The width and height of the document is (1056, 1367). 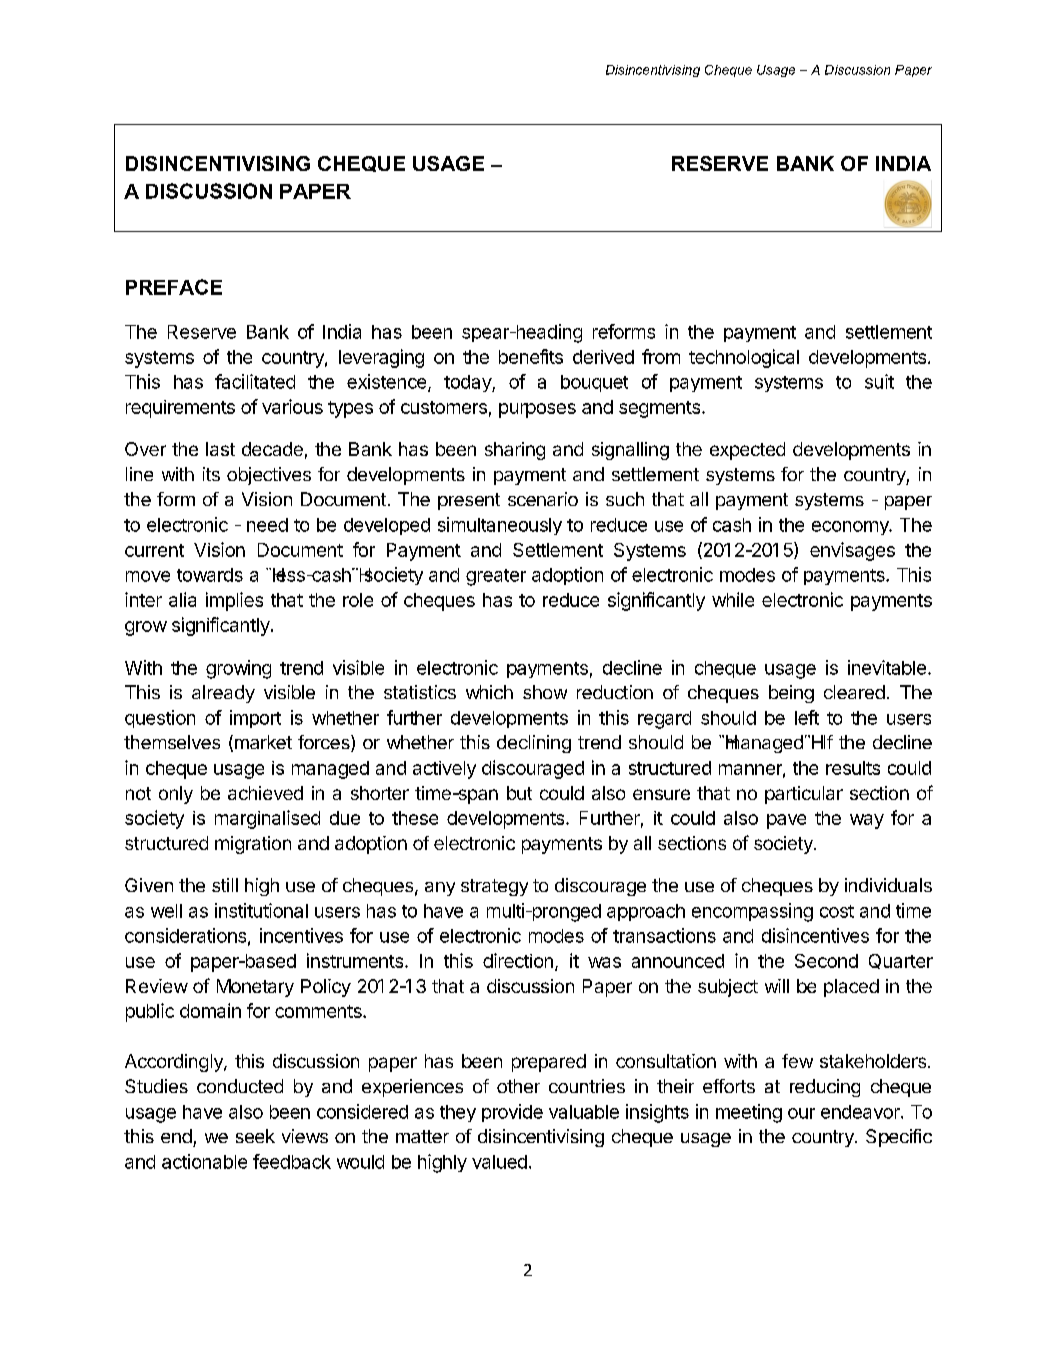 I want to click on left, so click(x=807, y=717).
